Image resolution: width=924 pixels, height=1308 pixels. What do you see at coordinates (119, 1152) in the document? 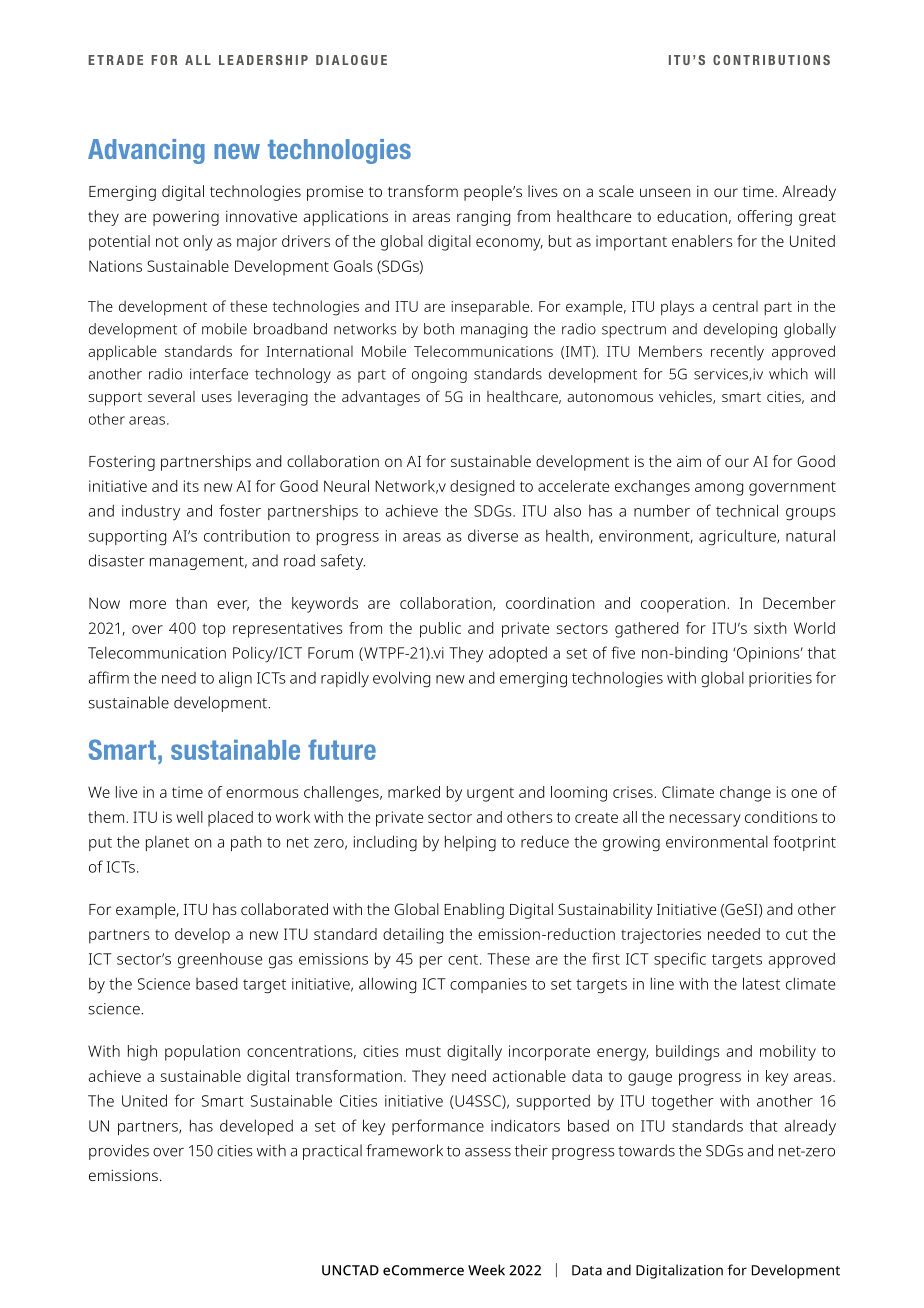
I see `provides` at bounding box center [119, 1152].
